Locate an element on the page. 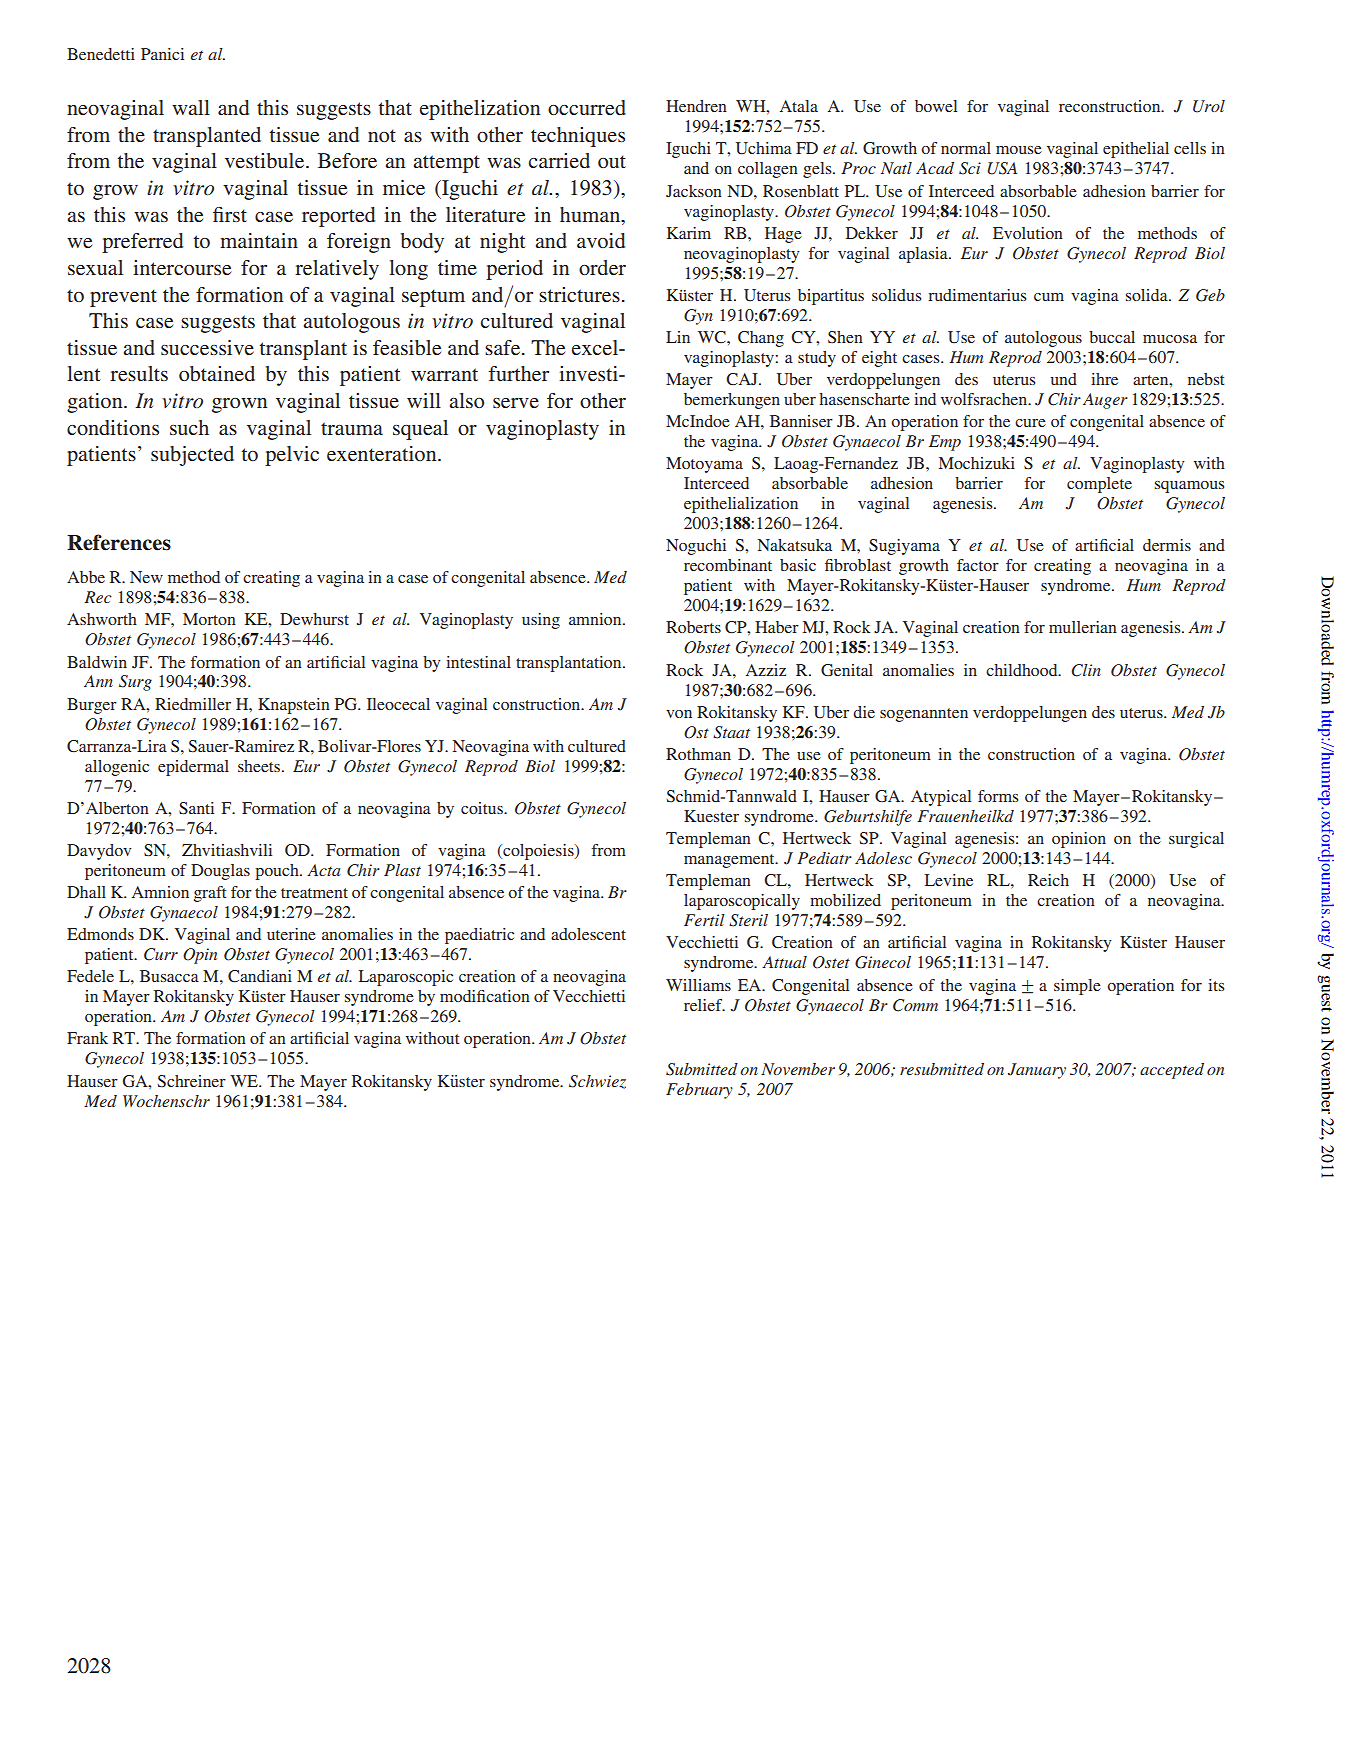 This document has width=1358, height=1754. Frank is located at coordinates (87, 1038).
